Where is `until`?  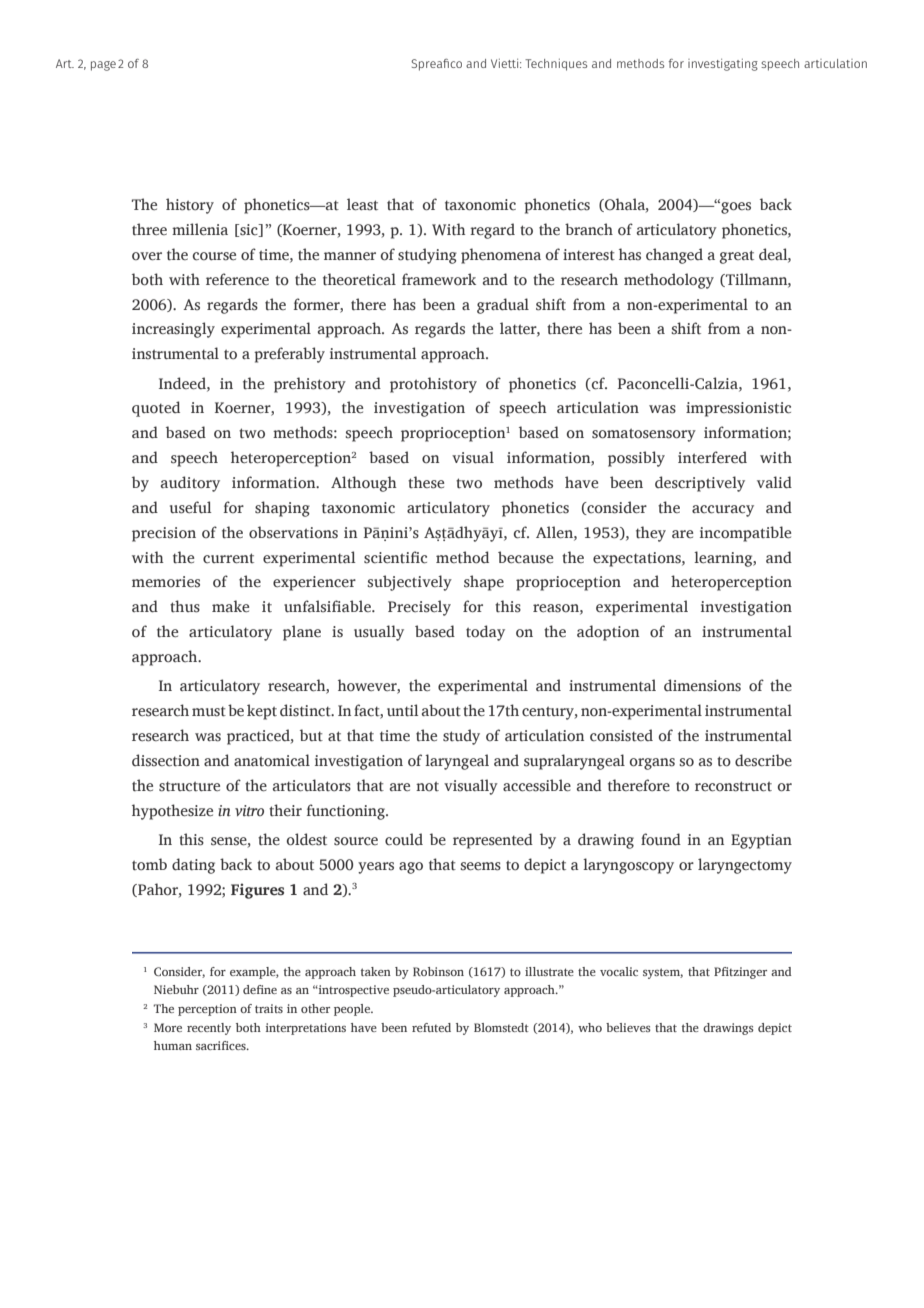
until is located at coordinates (402, 710).
